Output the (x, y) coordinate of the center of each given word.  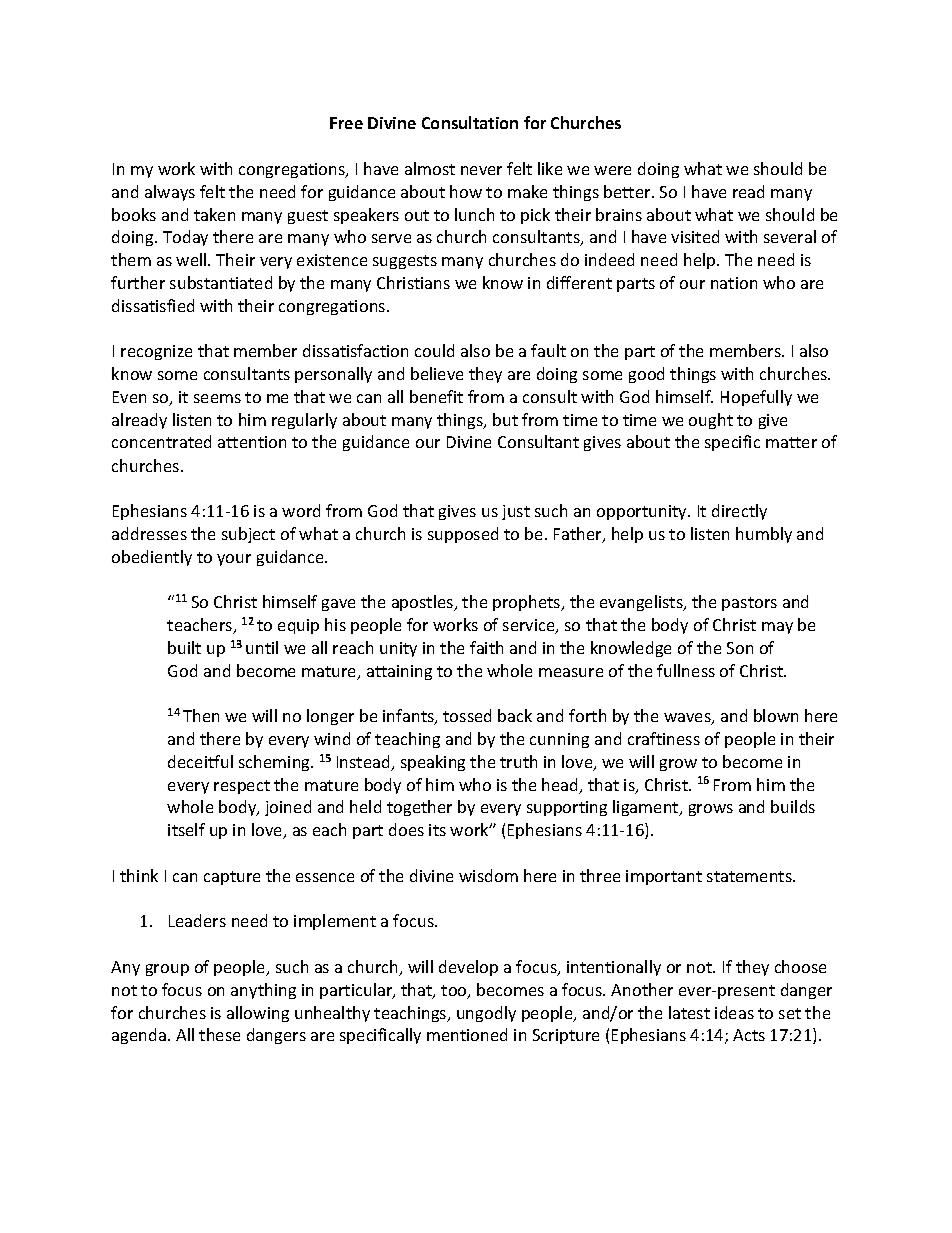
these (219, 1034)
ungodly (486, 1014)
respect (242, 787)
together (419, 808)
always (170, 193)
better (628, 191)
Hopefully (756, 398)
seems (217, 398)
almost (430, 168)
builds (793, 806)
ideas (734, 1012)
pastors (749, 604)
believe (437, 373)
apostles (424, 603)
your (234, 560)
